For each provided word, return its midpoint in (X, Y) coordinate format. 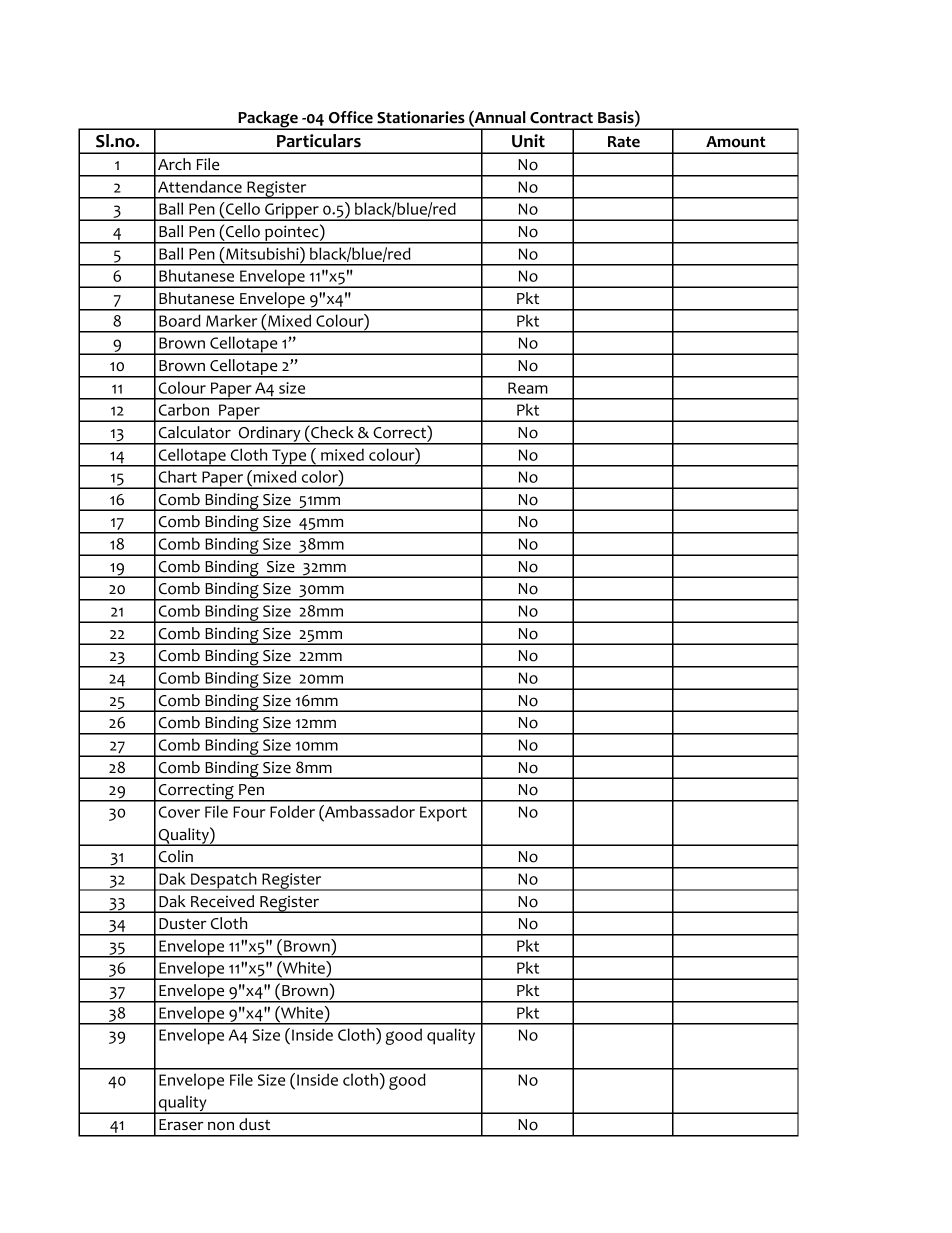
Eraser (181, 1125)
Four (249, 812)
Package (268, 120)
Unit (528, 141)
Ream (528, 388)
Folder (292, 811)
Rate (624, 142)
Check (331, 432)
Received (222, 901)
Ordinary (269, 435)
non (221, 1126)
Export (443, 814)
